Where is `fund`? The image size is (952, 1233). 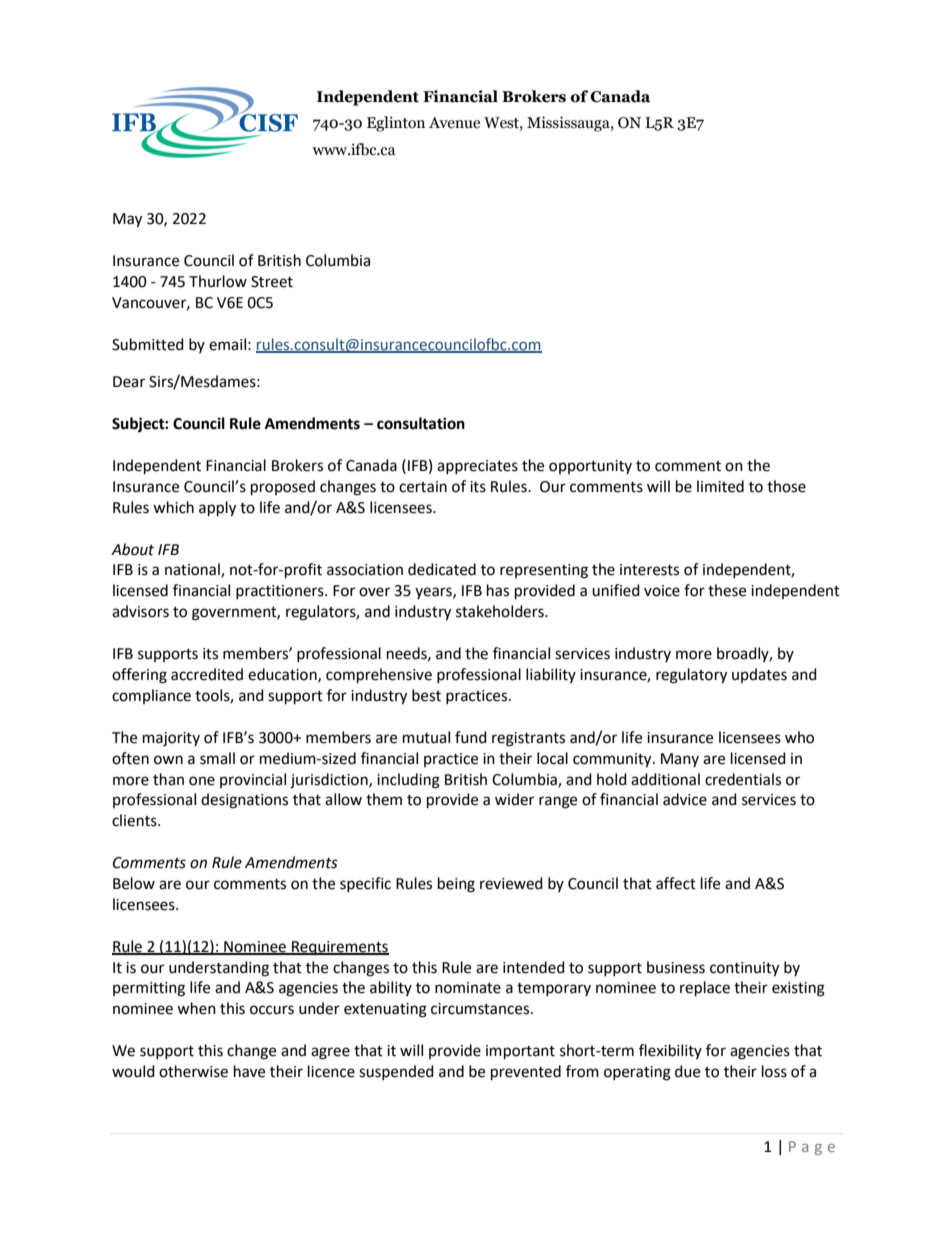 fund is located at coordinates (471, 737).
